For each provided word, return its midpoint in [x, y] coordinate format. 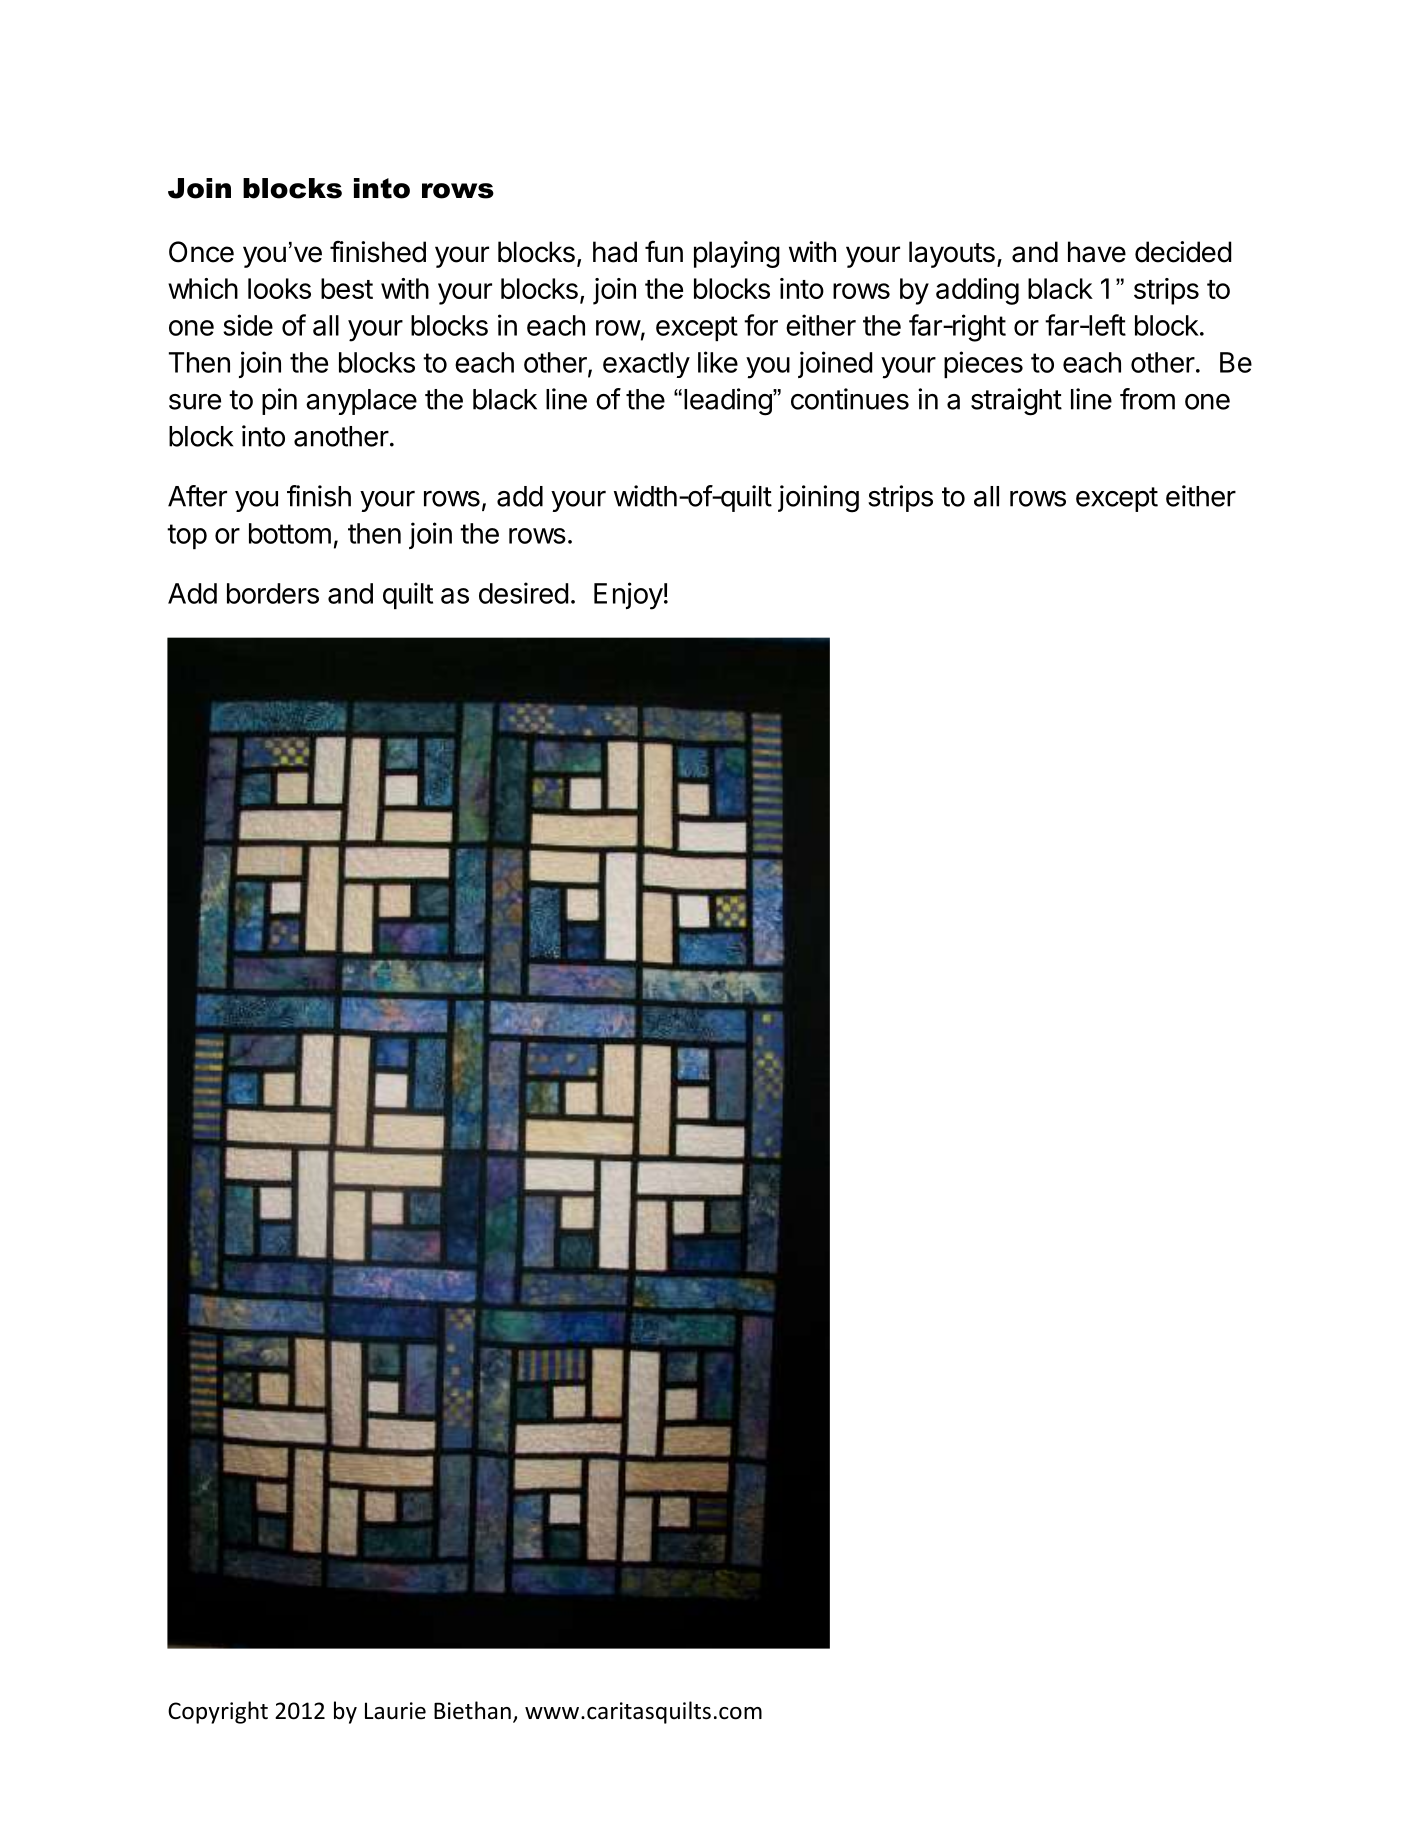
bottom [290, 533]
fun [664, 251]
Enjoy [628, 596]
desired [523, 593]
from [1147, 399]
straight [1016, 402]
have [1097, 252]
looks [279, 288]
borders [273, 593]
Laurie [395, 1711]
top [187, 536]
